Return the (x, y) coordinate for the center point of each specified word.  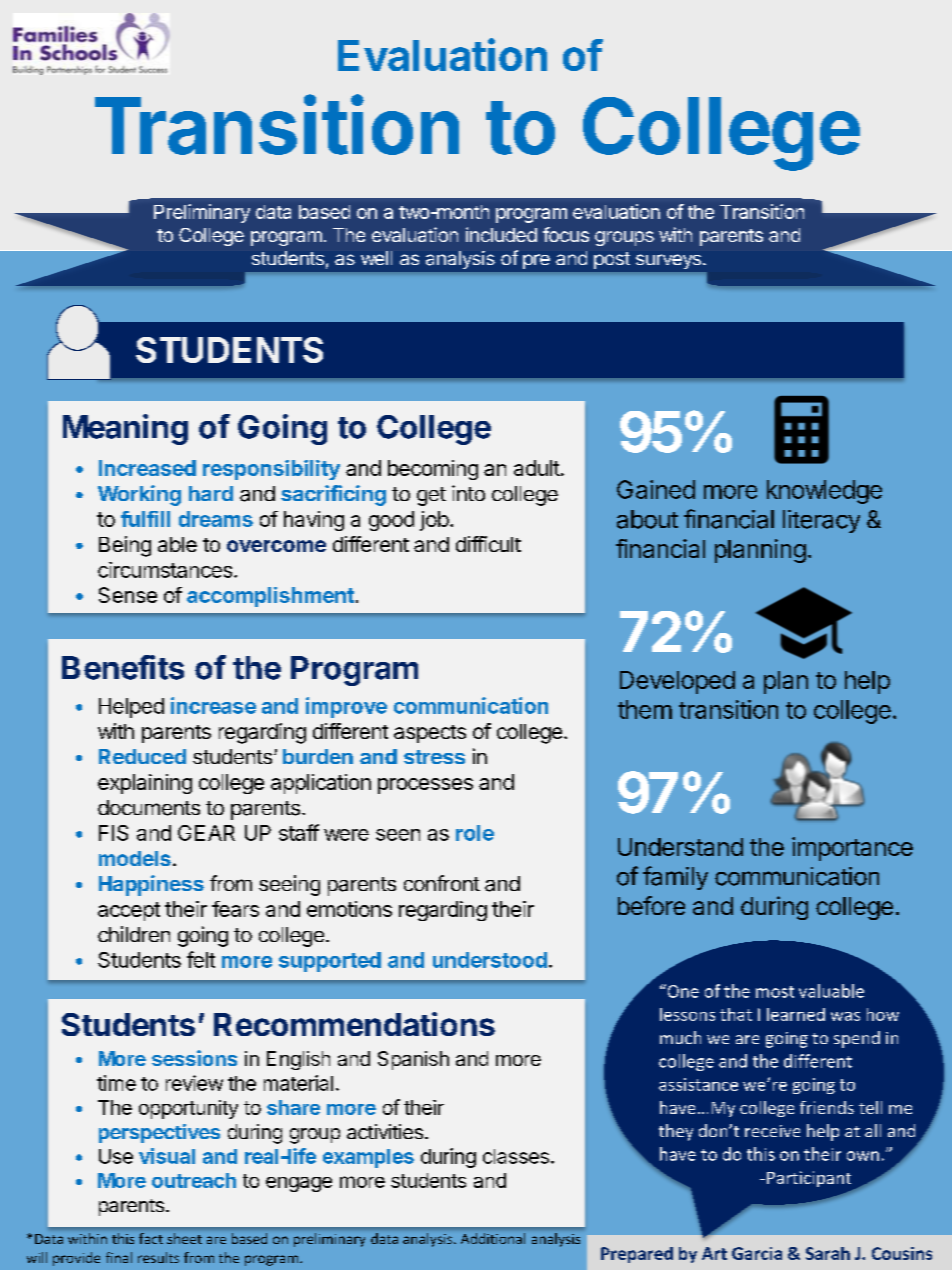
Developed (677, 682)
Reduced (142, 756)
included (501, 234)
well (376, 258)
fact (151, 1238)
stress (434, 757)
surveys (668, 261)
